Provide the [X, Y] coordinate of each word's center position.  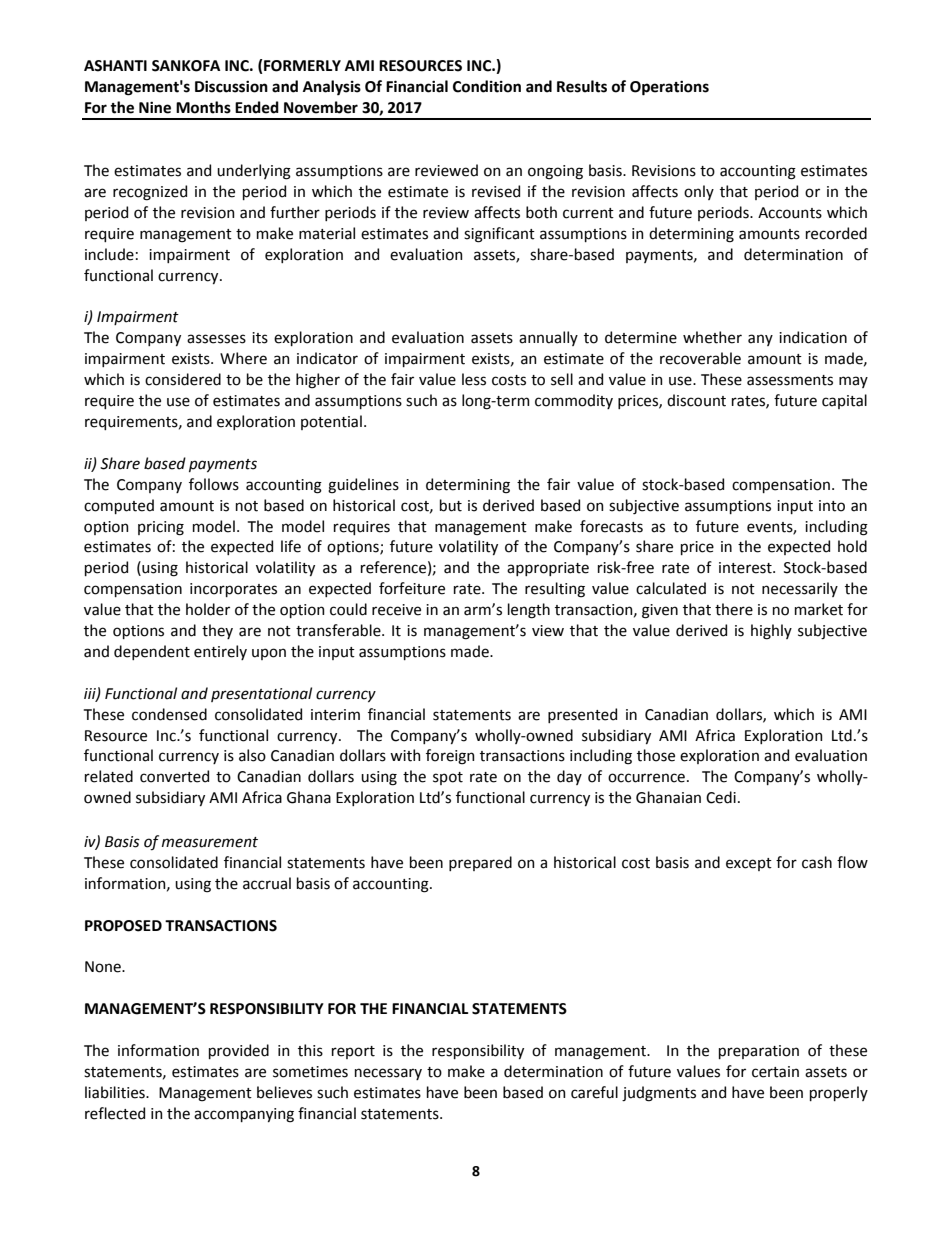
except [749, 864]
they [217, 631]
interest [746, 568]
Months [203, 107]
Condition [487, 86]
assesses [216, 339]
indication [813, 337]
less [474, 379]
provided [239, 1051]
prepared [480, 863]
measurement [210, 842]
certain [775, 1072]
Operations [669, 88]
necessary [388, 1074]
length [529, 611]
